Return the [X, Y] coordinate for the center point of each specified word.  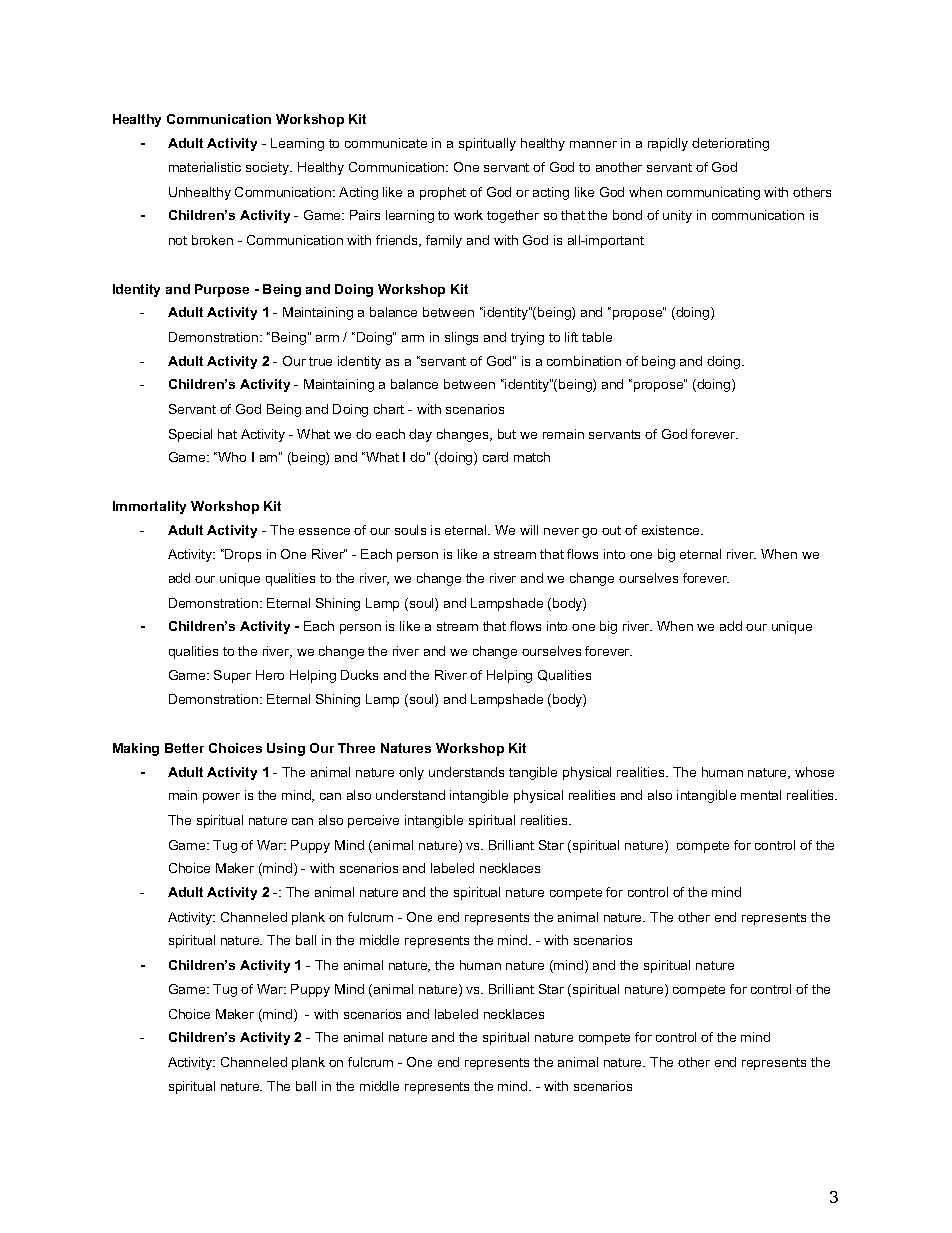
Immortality [149, 507]
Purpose [222, 290]
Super [232, 676]
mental [761, 795]
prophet [443, 193]
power [221, 798]
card [495, 457]
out [611, 530]
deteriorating [730, 144]
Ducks [359, 675]
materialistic [205, 167]
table [597, 337]
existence [672, 530]
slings [461, 338]
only [411, 773]
